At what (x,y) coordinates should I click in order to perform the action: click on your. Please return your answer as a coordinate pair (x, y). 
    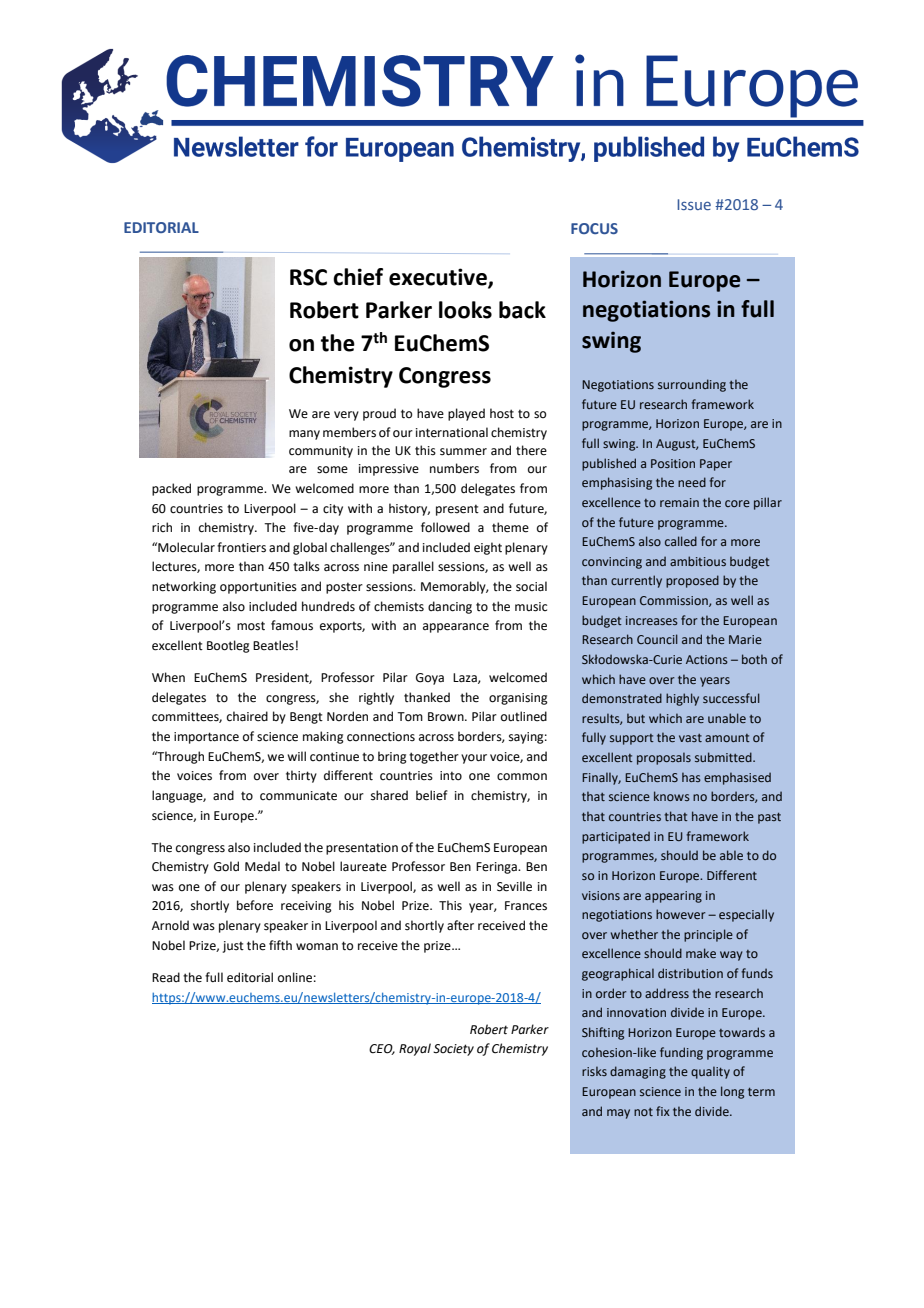
    Looking at the image, I should click on (474, 759).
